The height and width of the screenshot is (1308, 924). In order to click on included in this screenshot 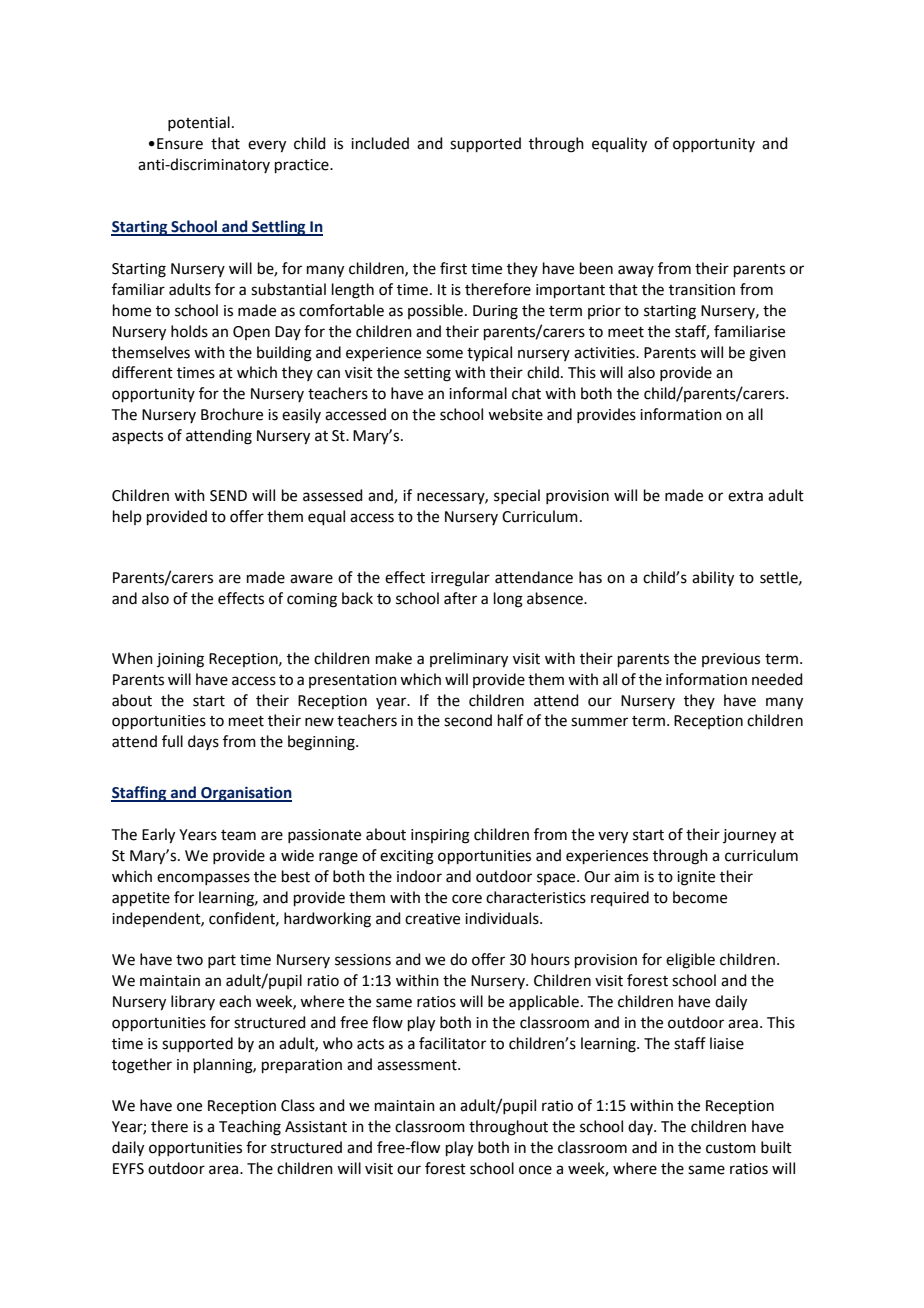, I will do `click(380, 143)`.
